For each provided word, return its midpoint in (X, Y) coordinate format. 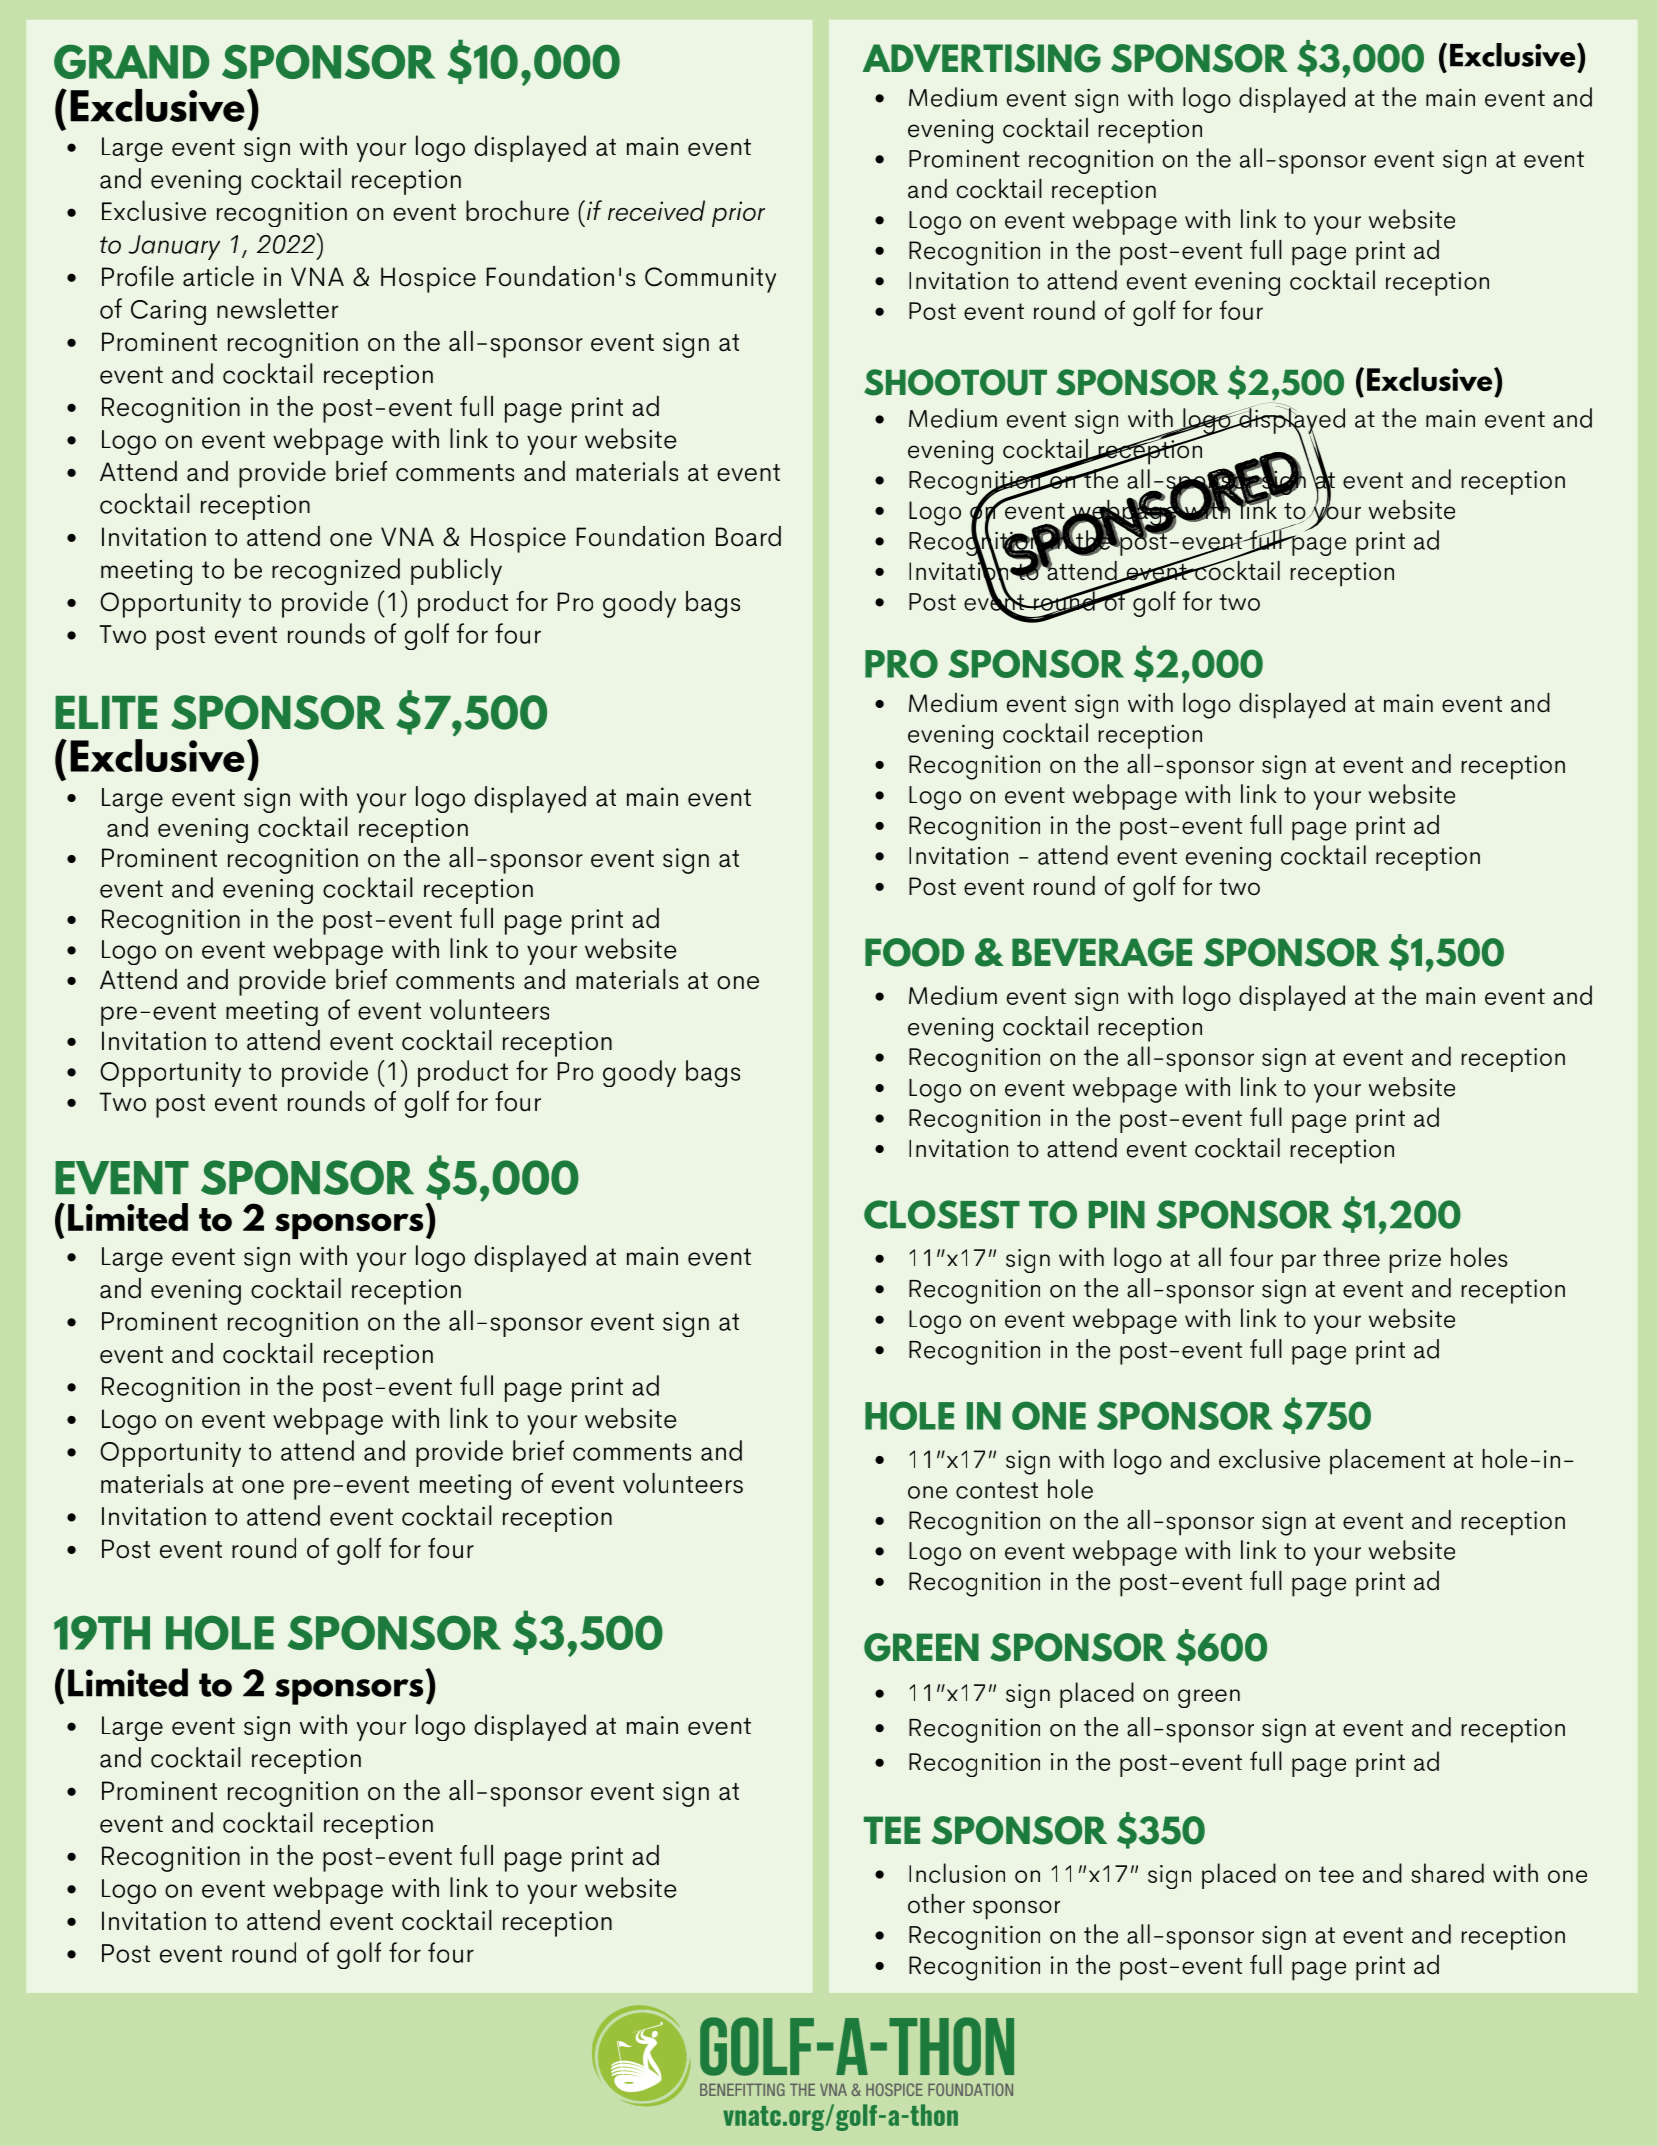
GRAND (132, 61)
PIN (1117, 1214)
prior (738, 214)
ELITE (106, 712)
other (936, 1904)
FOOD (914, 952)
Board (748, 536)
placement (1387, 1462)
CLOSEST (942, 1214)
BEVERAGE (1102, 952)
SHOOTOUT (955, 382)
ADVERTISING (982, 58)
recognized (336, 571)
